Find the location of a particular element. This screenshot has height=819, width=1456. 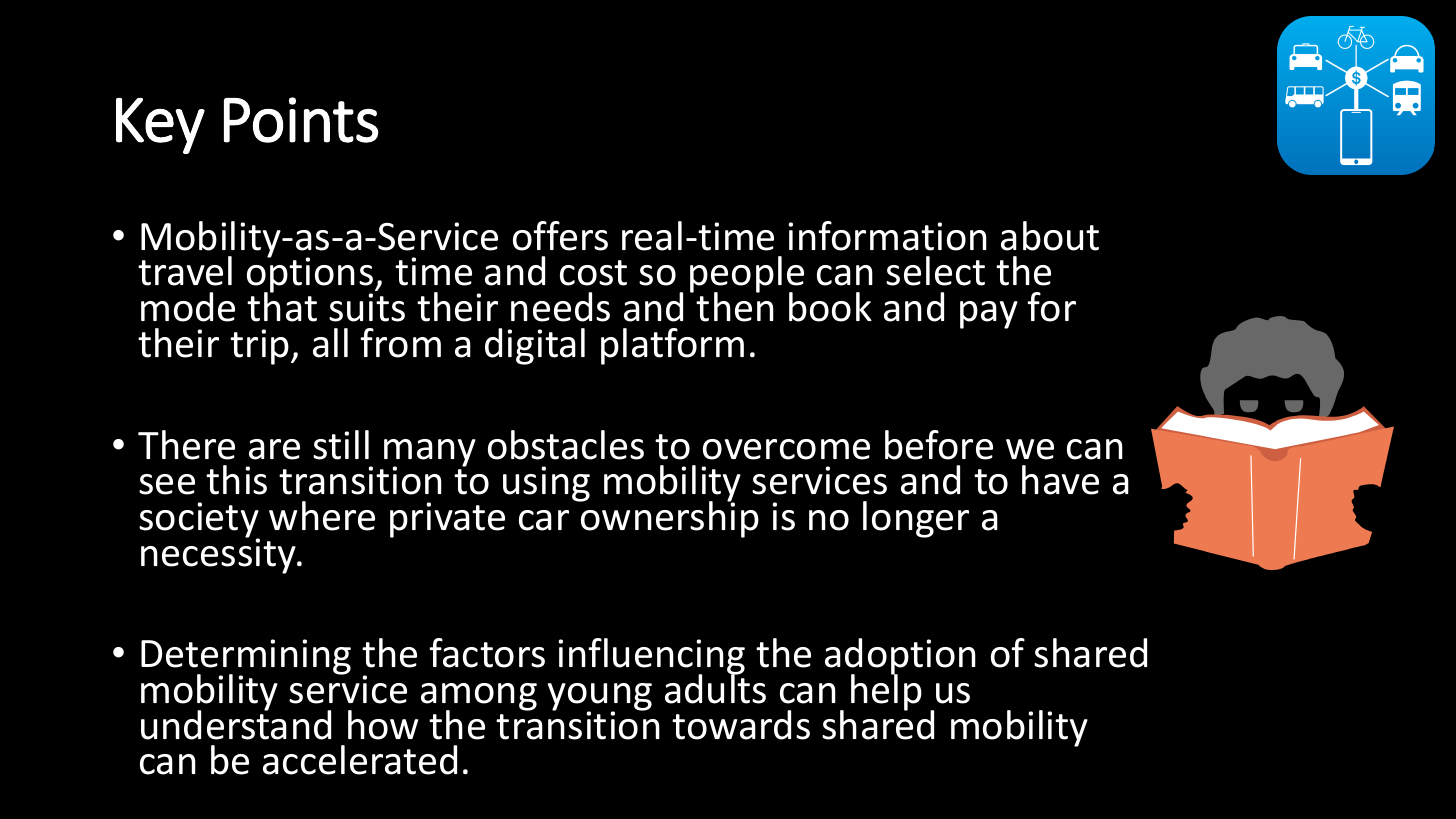

understand is located at coordinates (236, 724).
